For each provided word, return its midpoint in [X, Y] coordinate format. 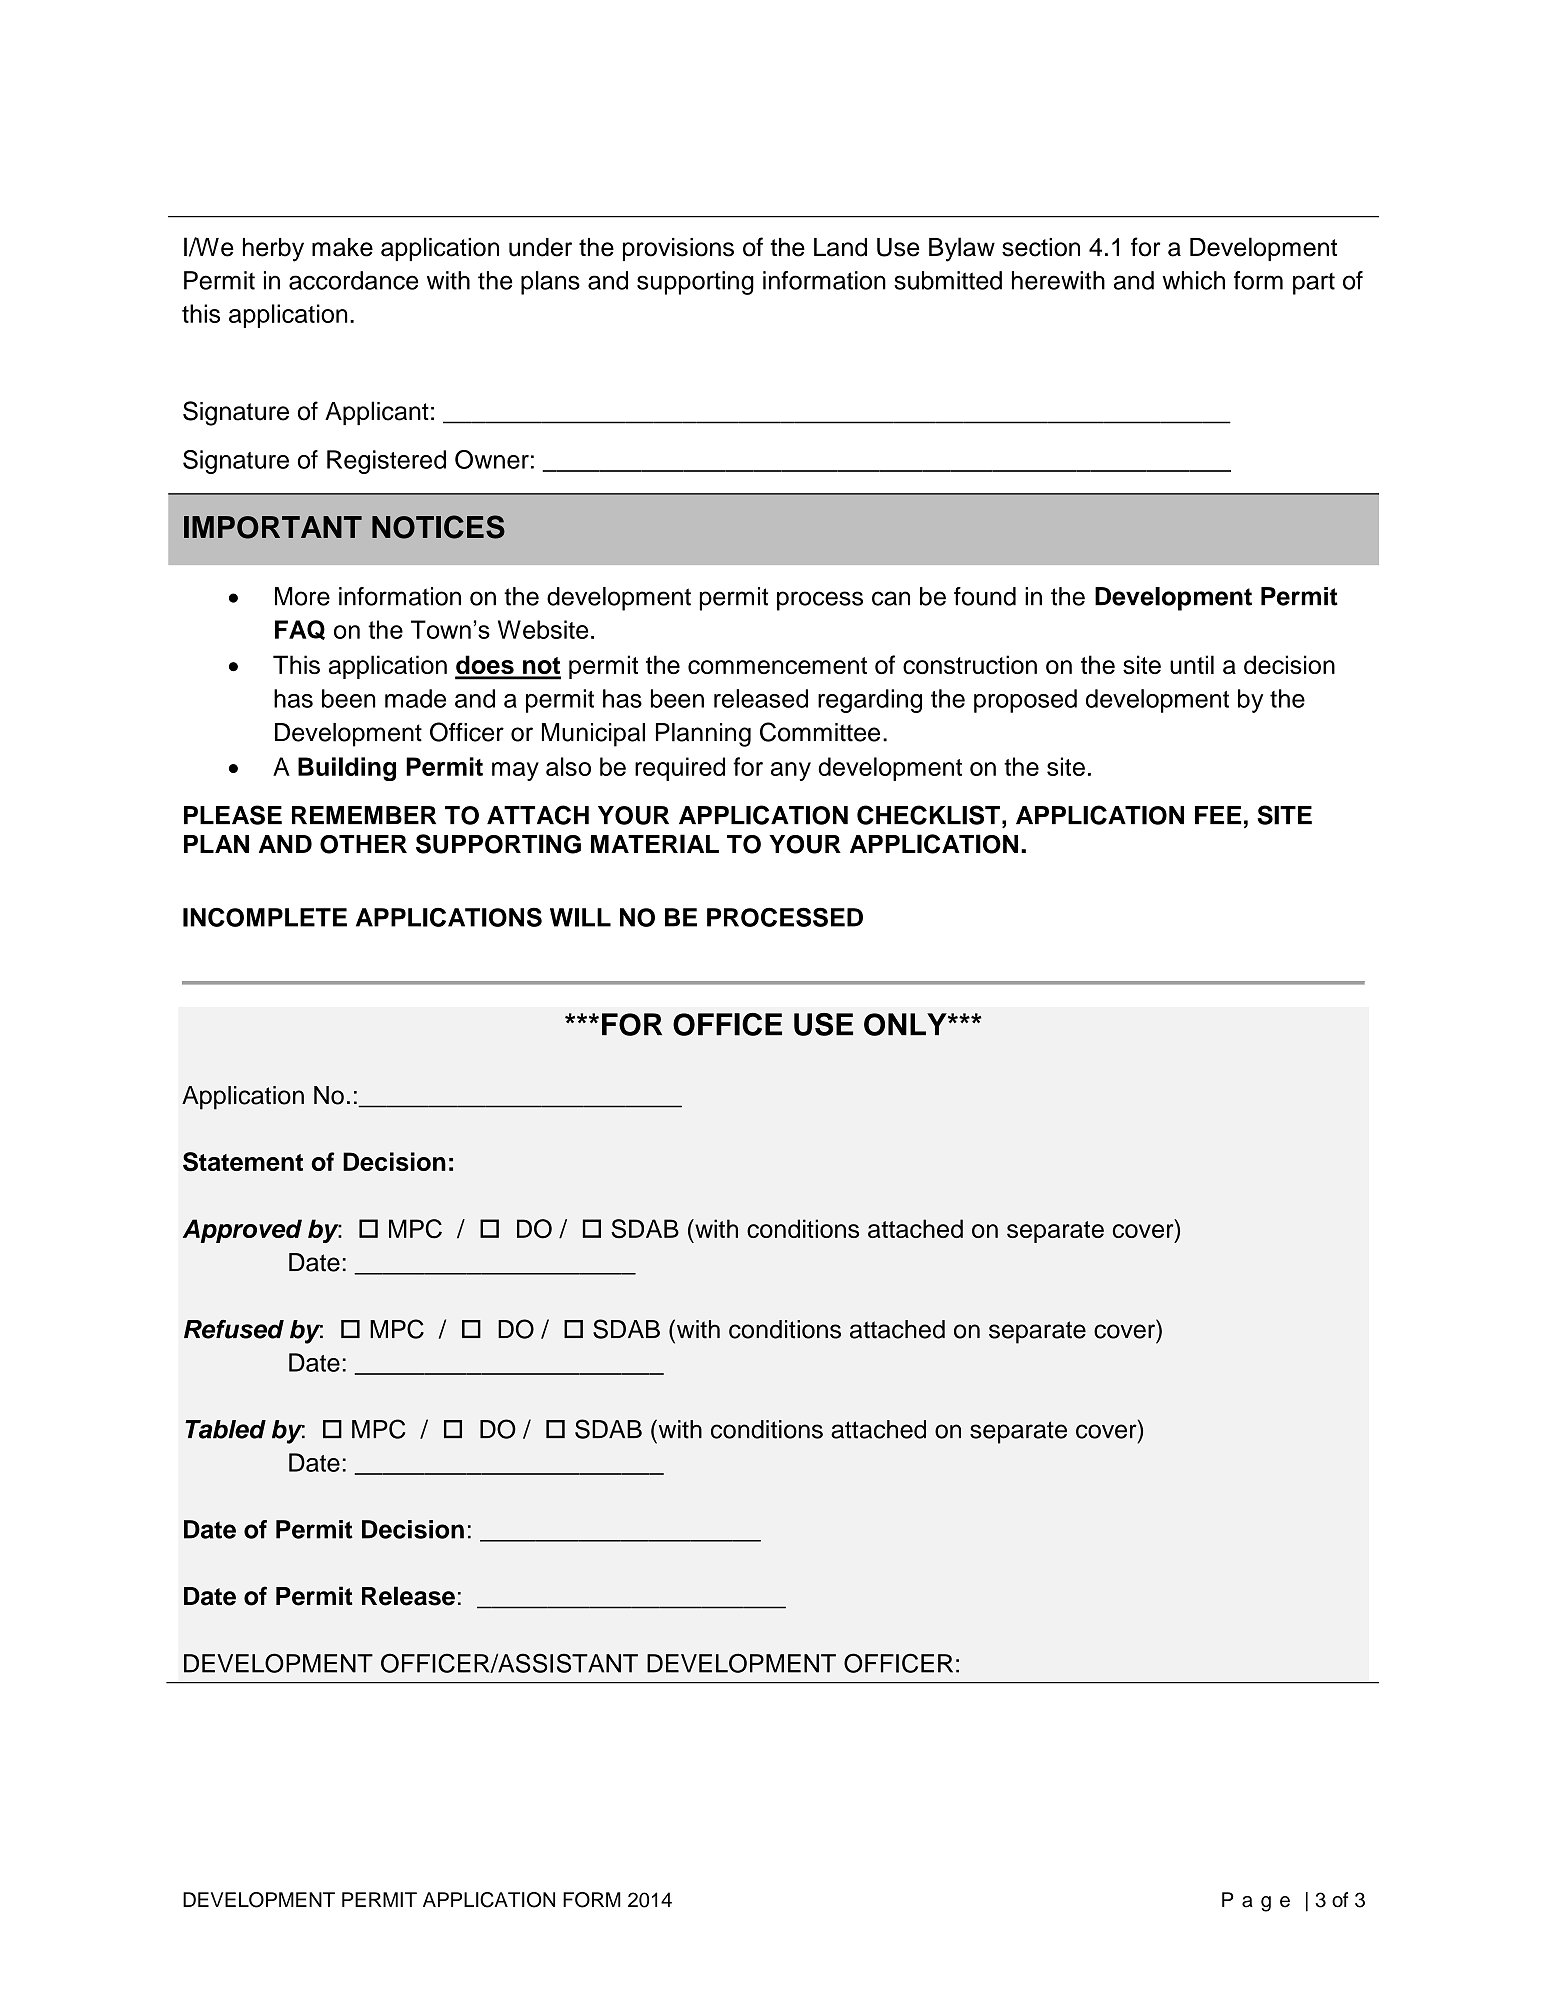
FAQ [300, 630]
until [1192, 664]
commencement [777, 665]
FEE [1218, 815]
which [1193, 280]
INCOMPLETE [265, 917]
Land [840, 247]
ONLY [906, 1024]
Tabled [225, 1429]
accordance [353, 280]
